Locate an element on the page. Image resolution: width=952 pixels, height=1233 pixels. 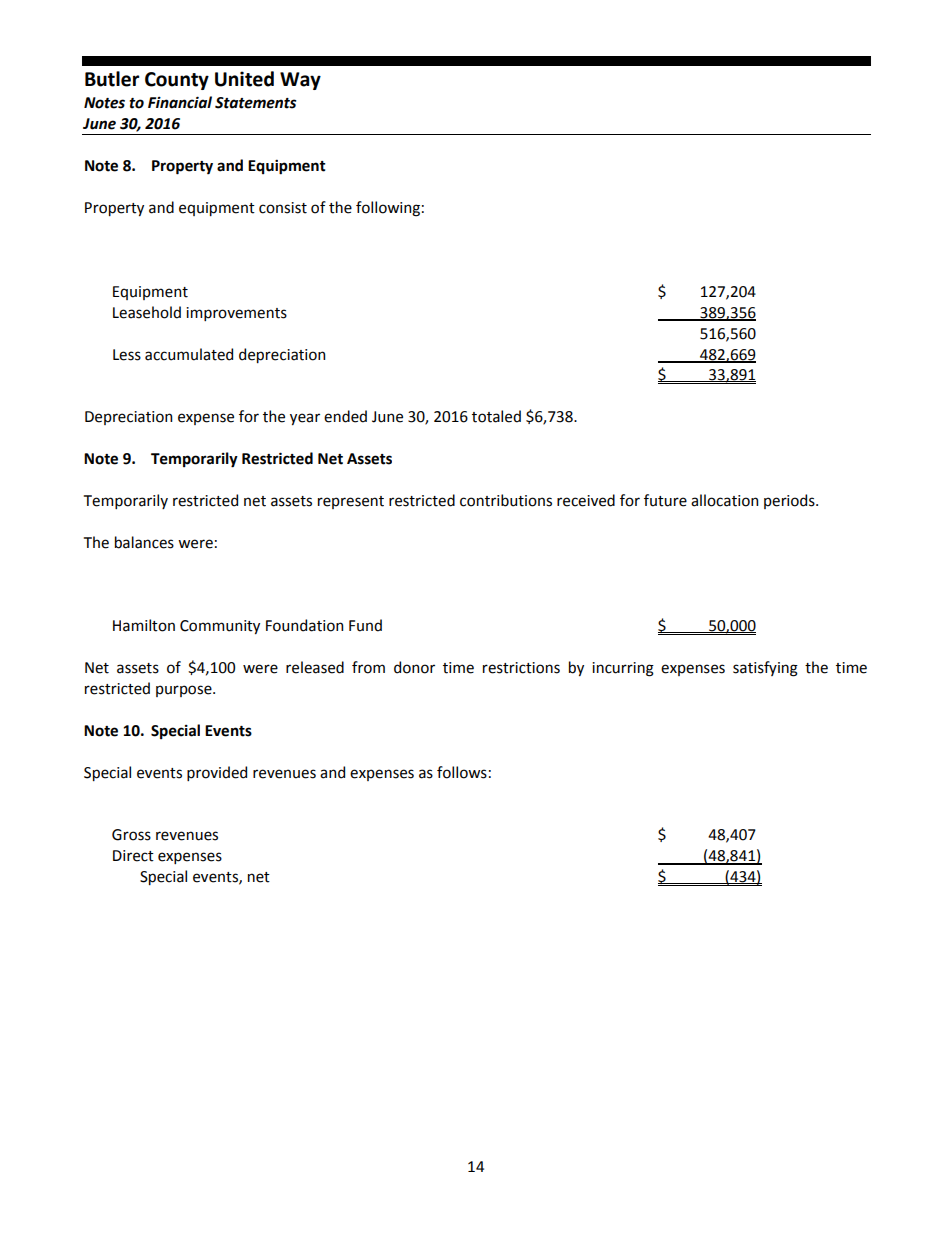
improvements is located at coordinates (236, 314).
